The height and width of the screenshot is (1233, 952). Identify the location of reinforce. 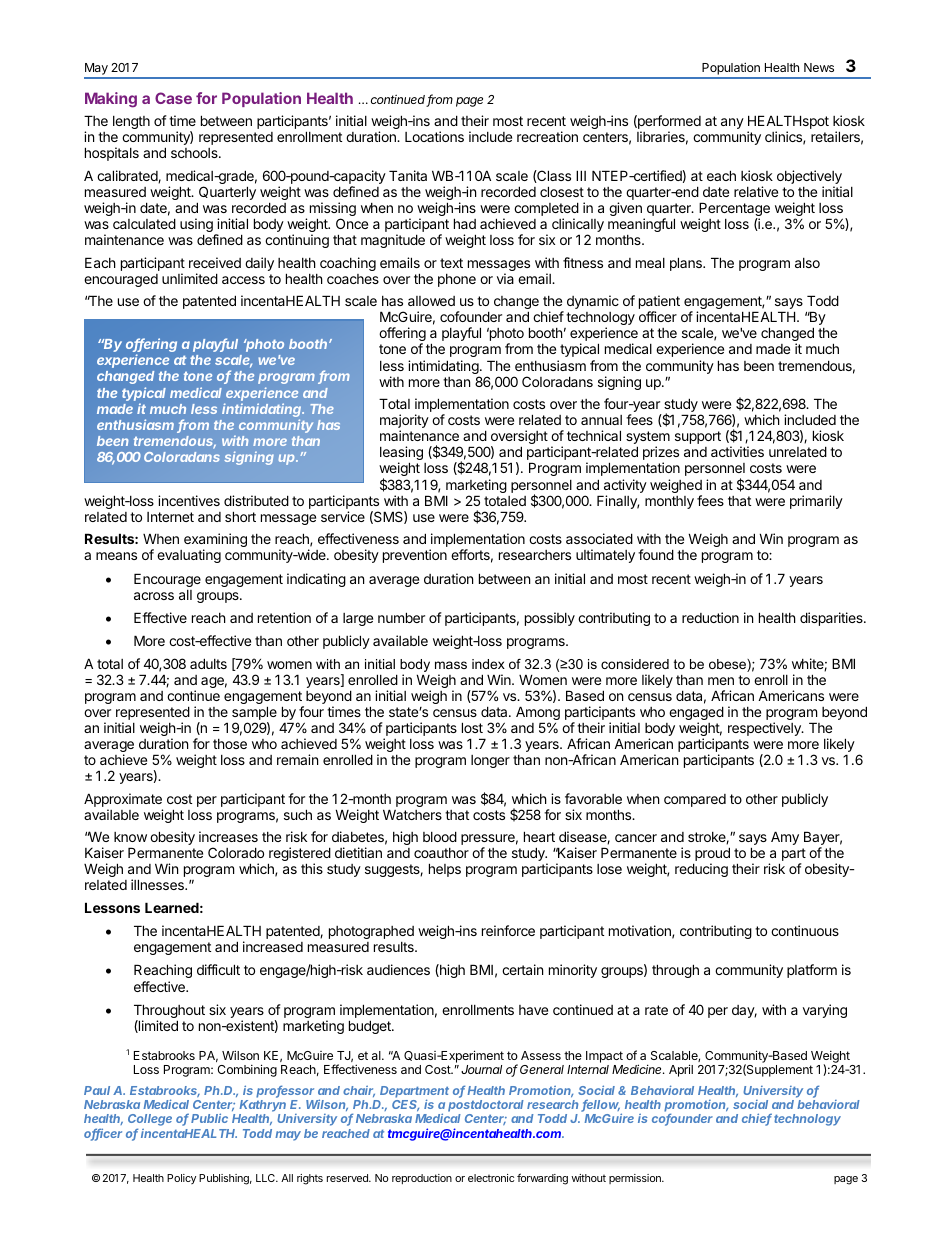
(508, 930).
